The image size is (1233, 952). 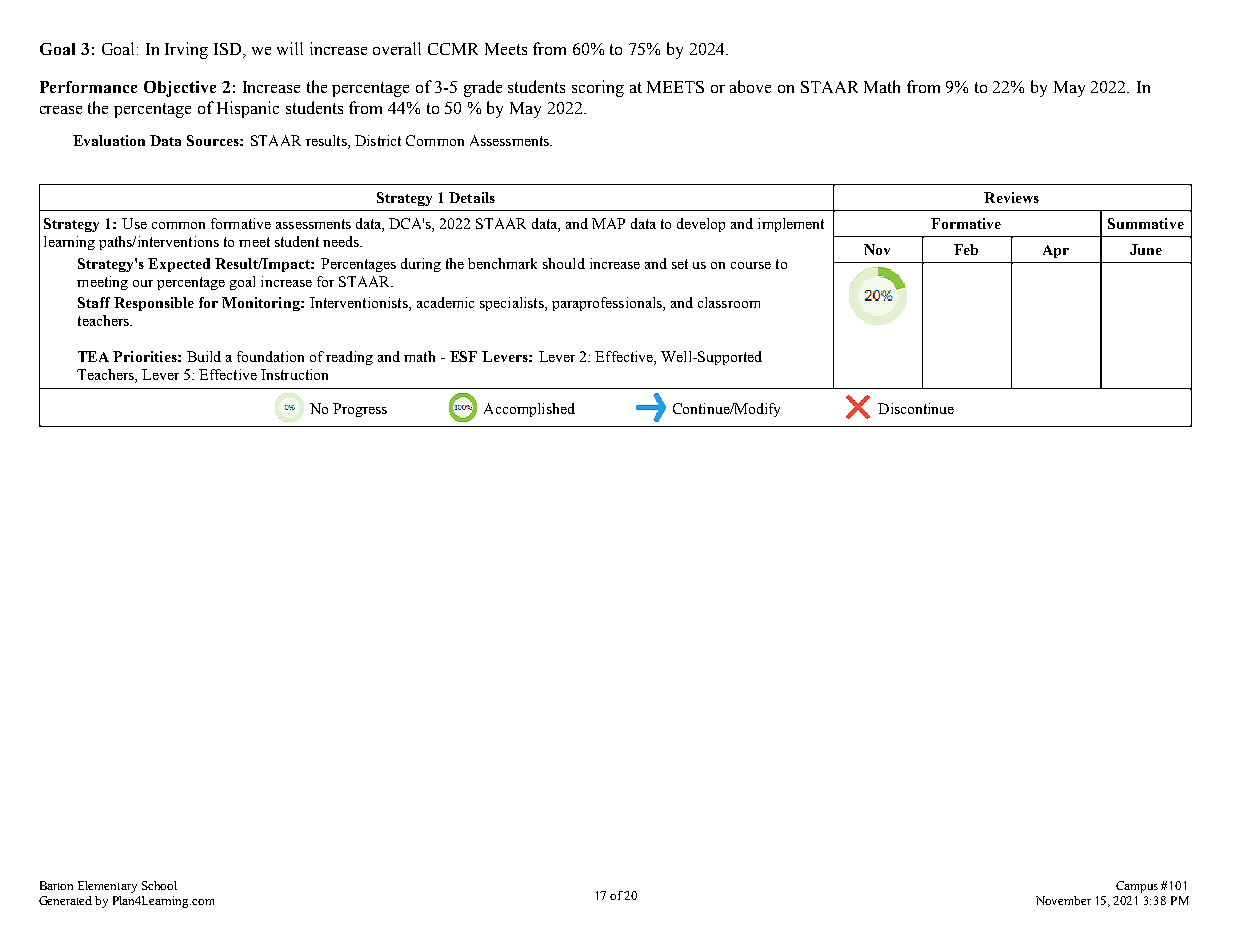 What do you see at coordinates (1063, 900) in the image?
I see `November` at bounding box center [1063, 900].
